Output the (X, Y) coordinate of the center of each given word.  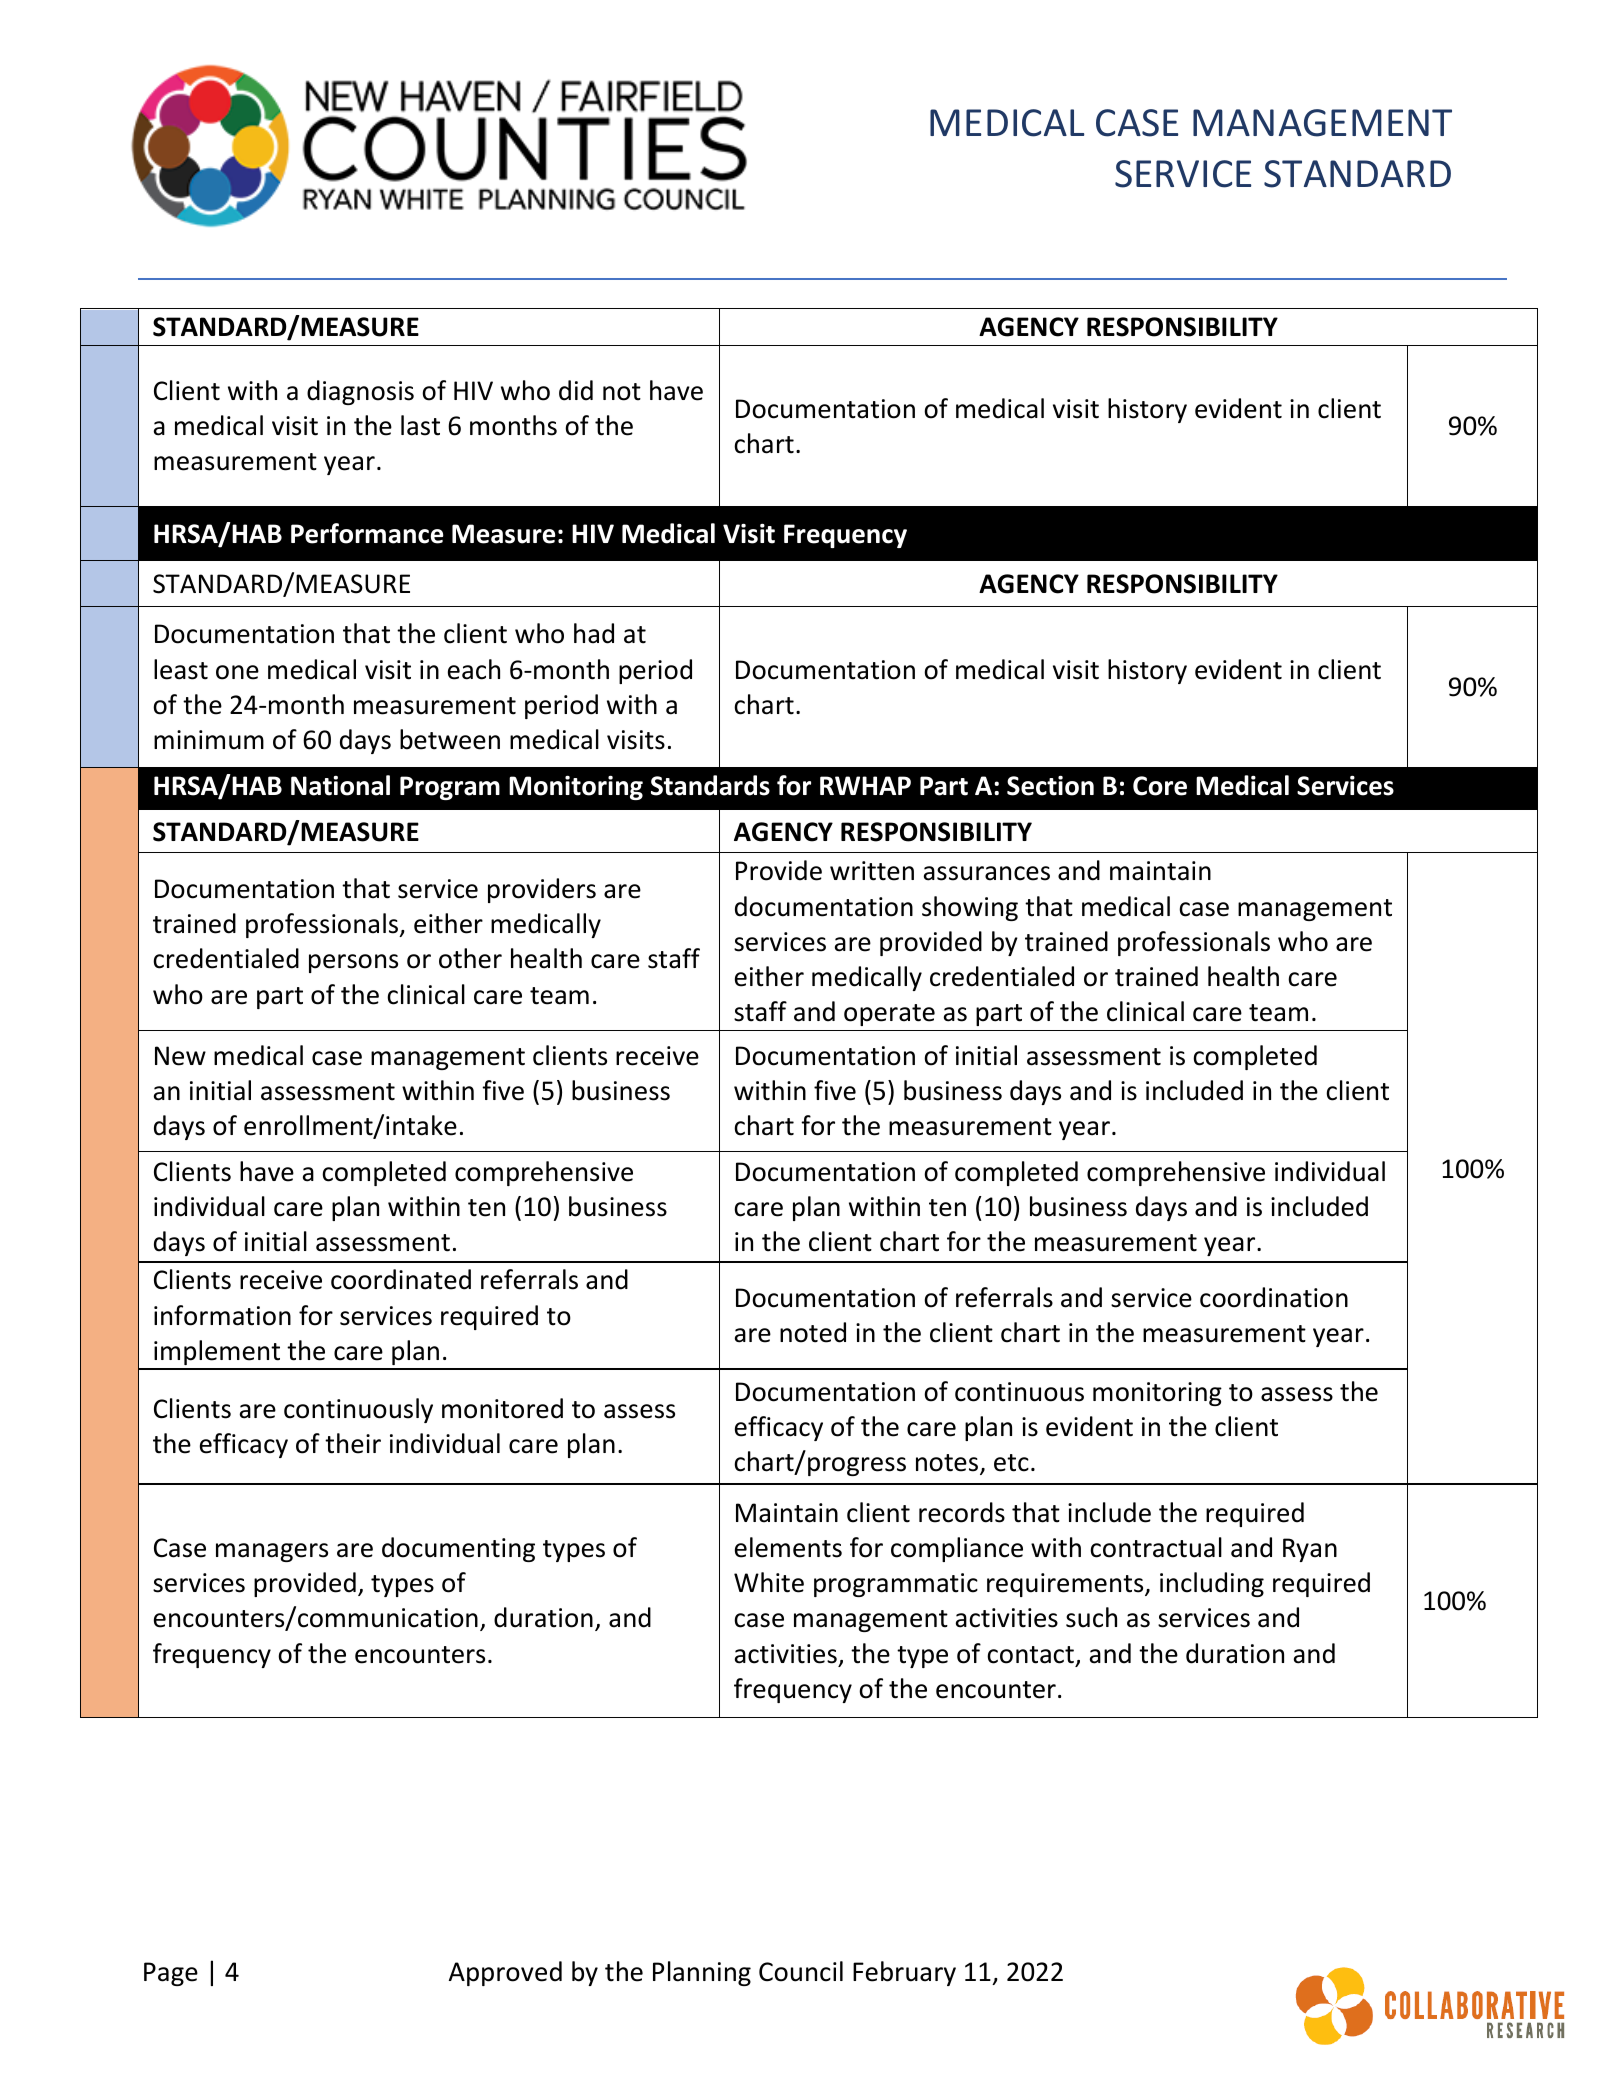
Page (171, 1974)
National (340, 785)
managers (272, 1552)
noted (813, 1332)
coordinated (401, 1279)
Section (1050, 786)
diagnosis (360, 392)
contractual (1156, 1547)
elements (788, 1547)
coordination (1274, 1297)
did (576, 390)
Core (1160, 786)
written (872, 871)
